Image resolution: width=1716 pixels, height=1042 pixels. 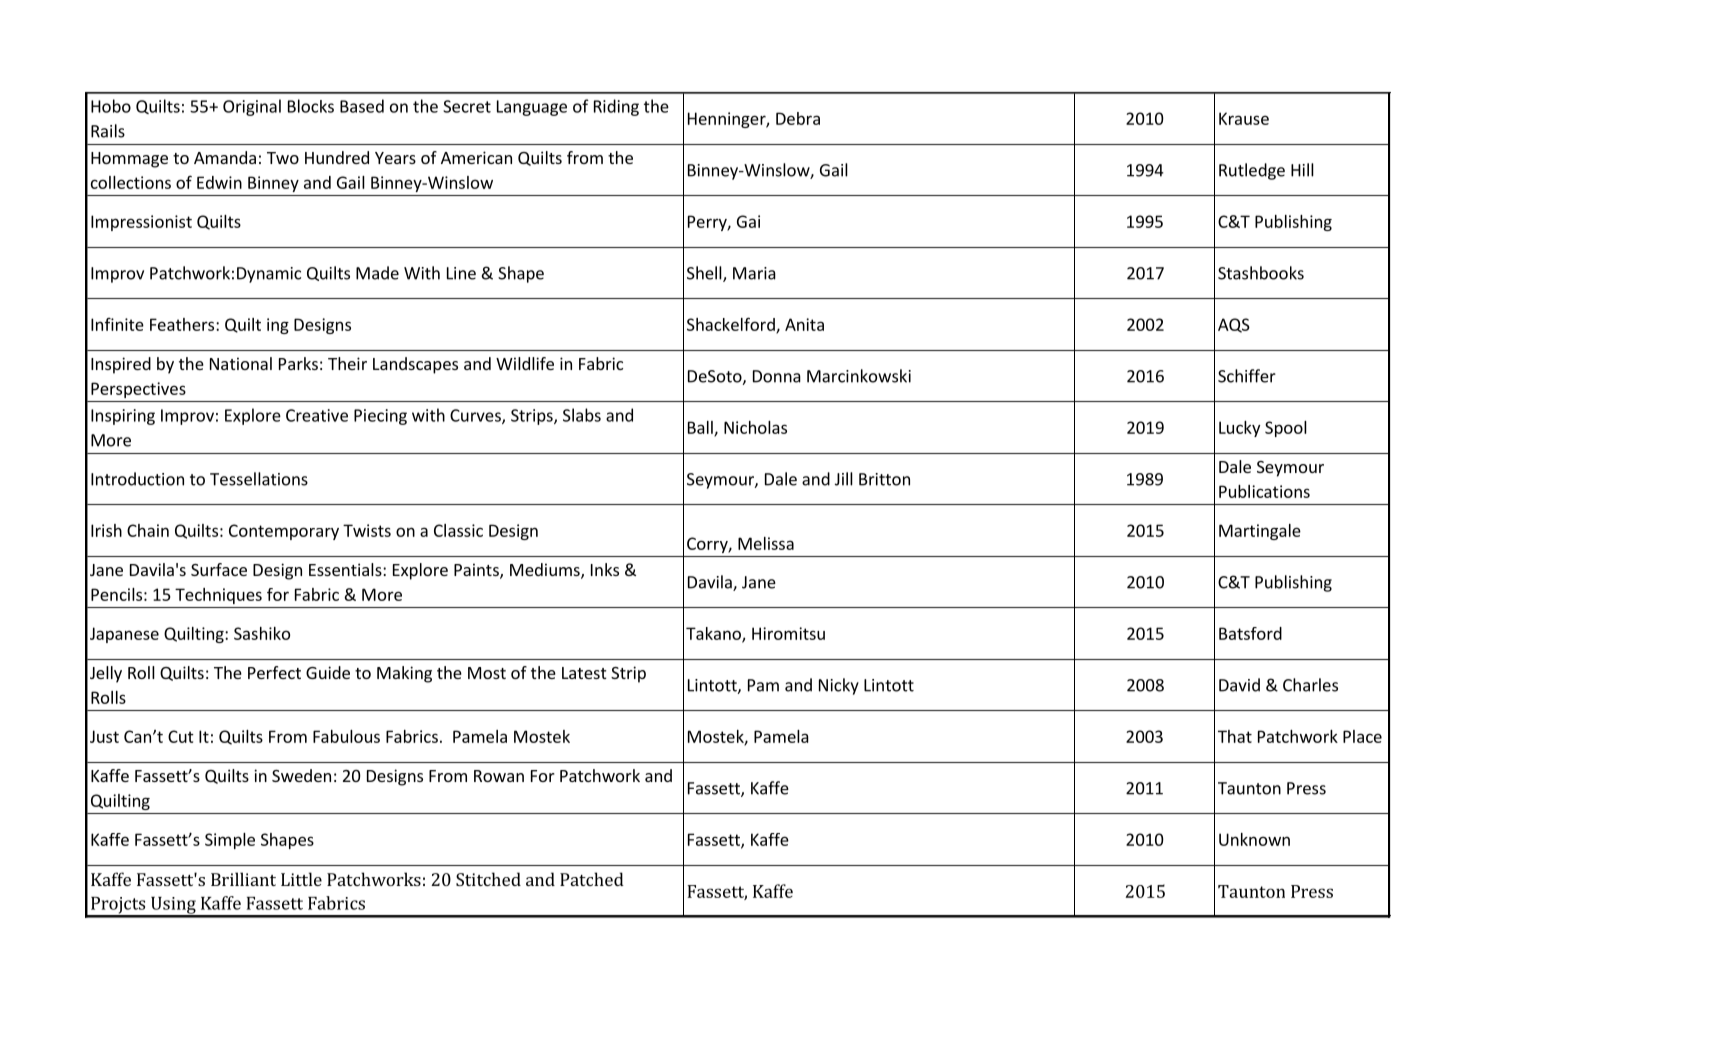 I want to click on Simple, so click(x=230, y=841).
